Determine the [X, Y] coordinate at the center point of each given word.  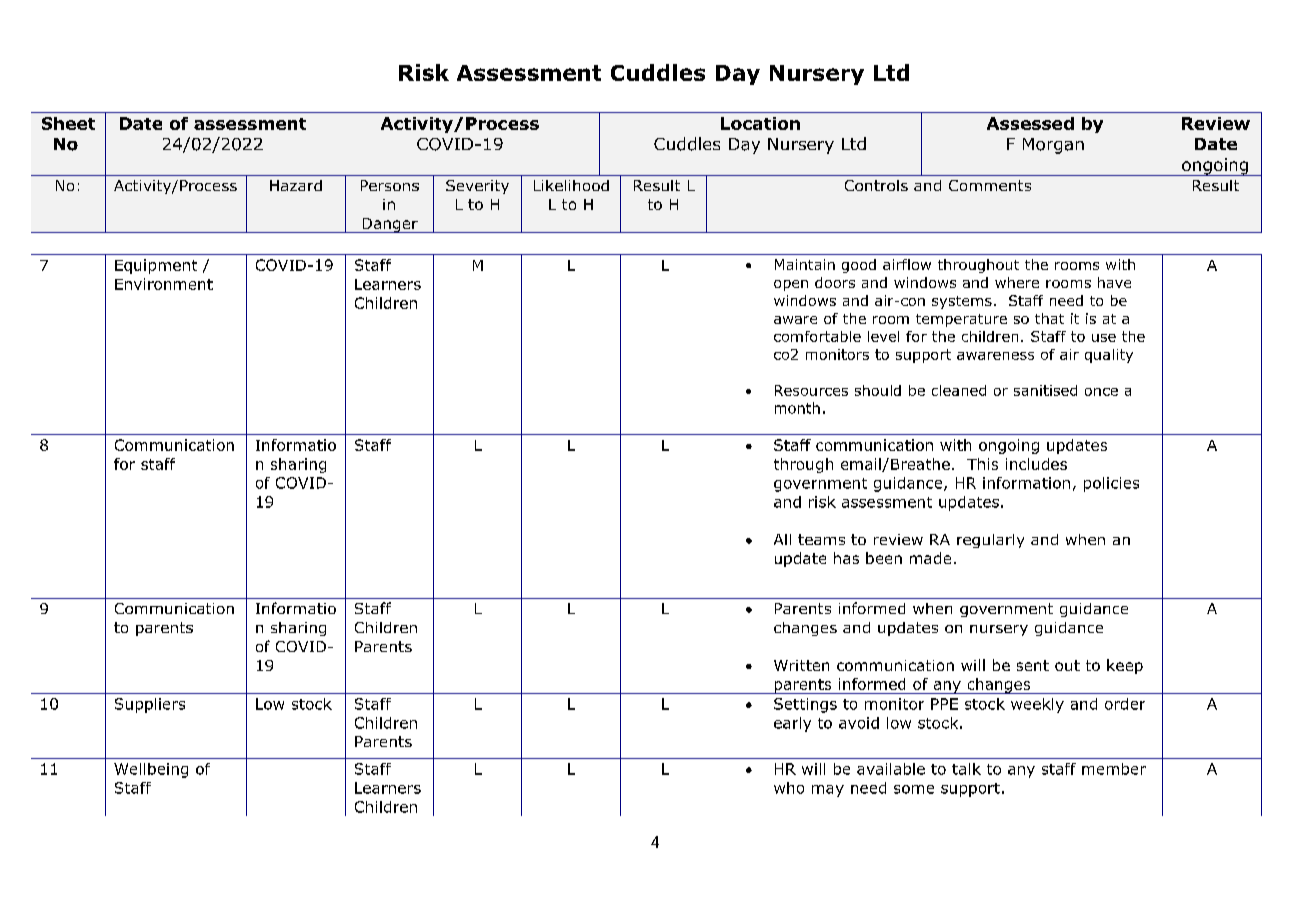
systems [962, 302]
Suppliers [150, 705]
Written [801, 665]
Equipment [156, 266]
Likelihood [571, 185]
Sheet [68, 123]
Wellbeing [151, 770]
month [797, 408]
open [791, 285]
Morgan [1053, 146]
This [982, 464]
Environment [164, 284]
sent [1033, 665]
